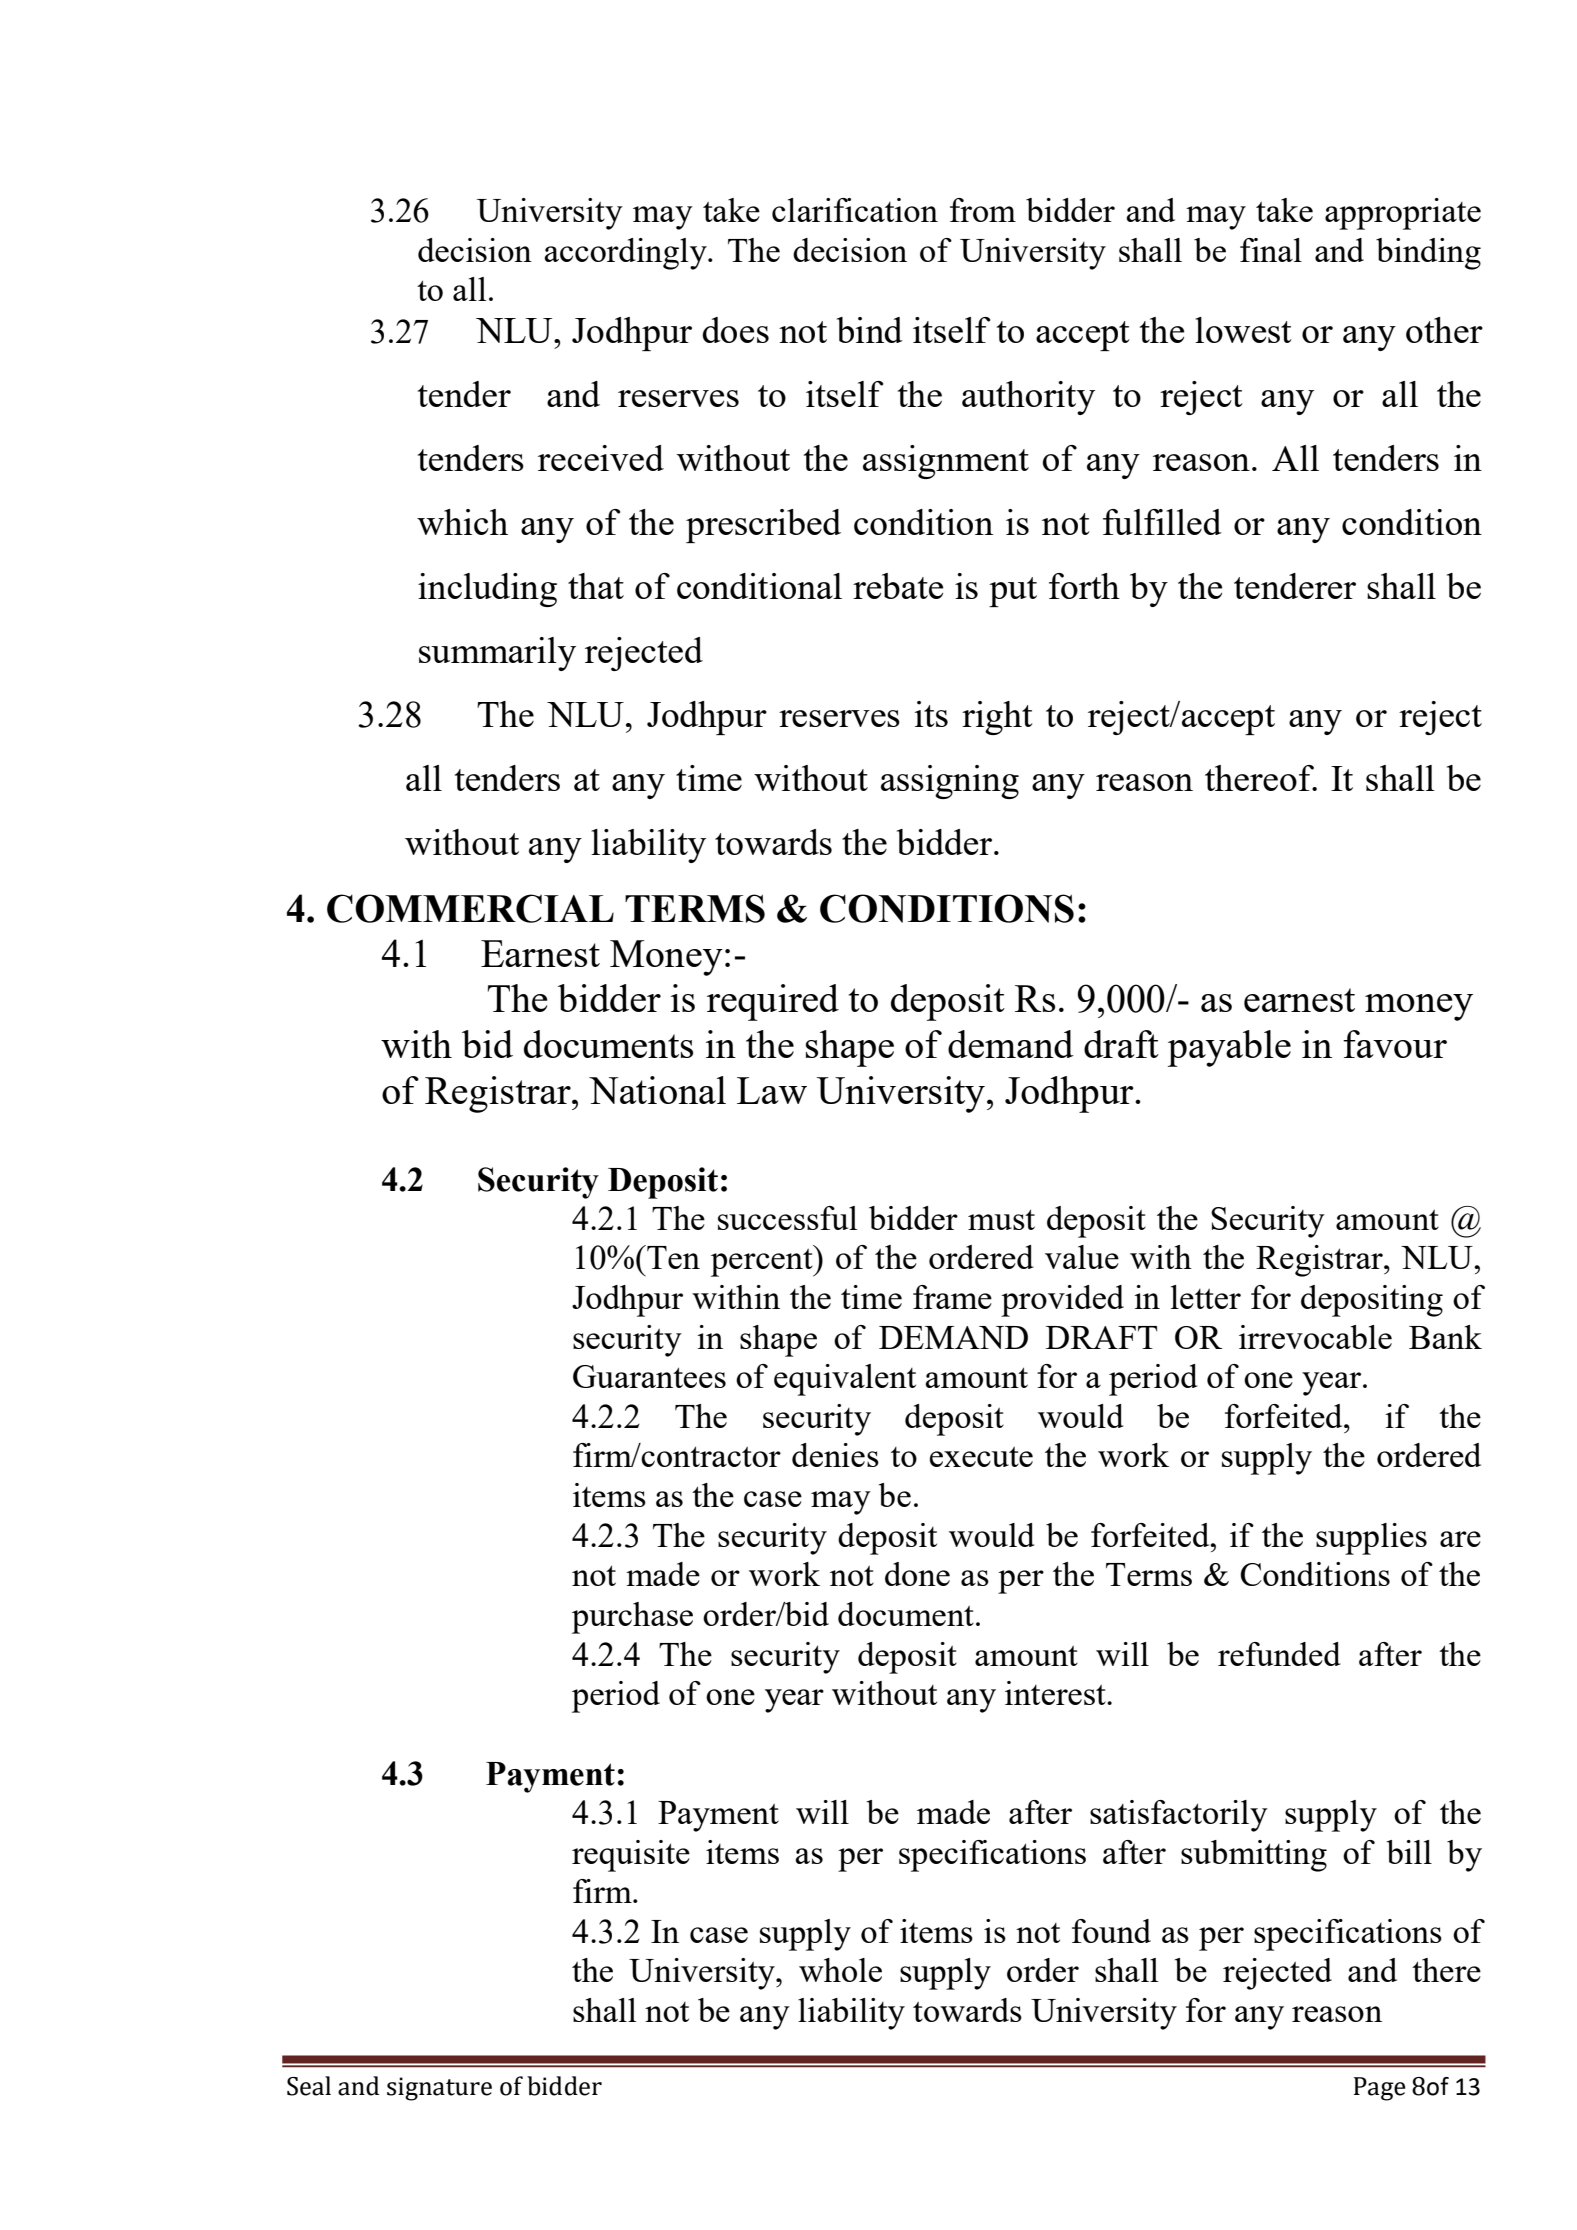  Describe the element at coordinates (649, 1376) in the screenshot. I see `Guarantees` at that location.
